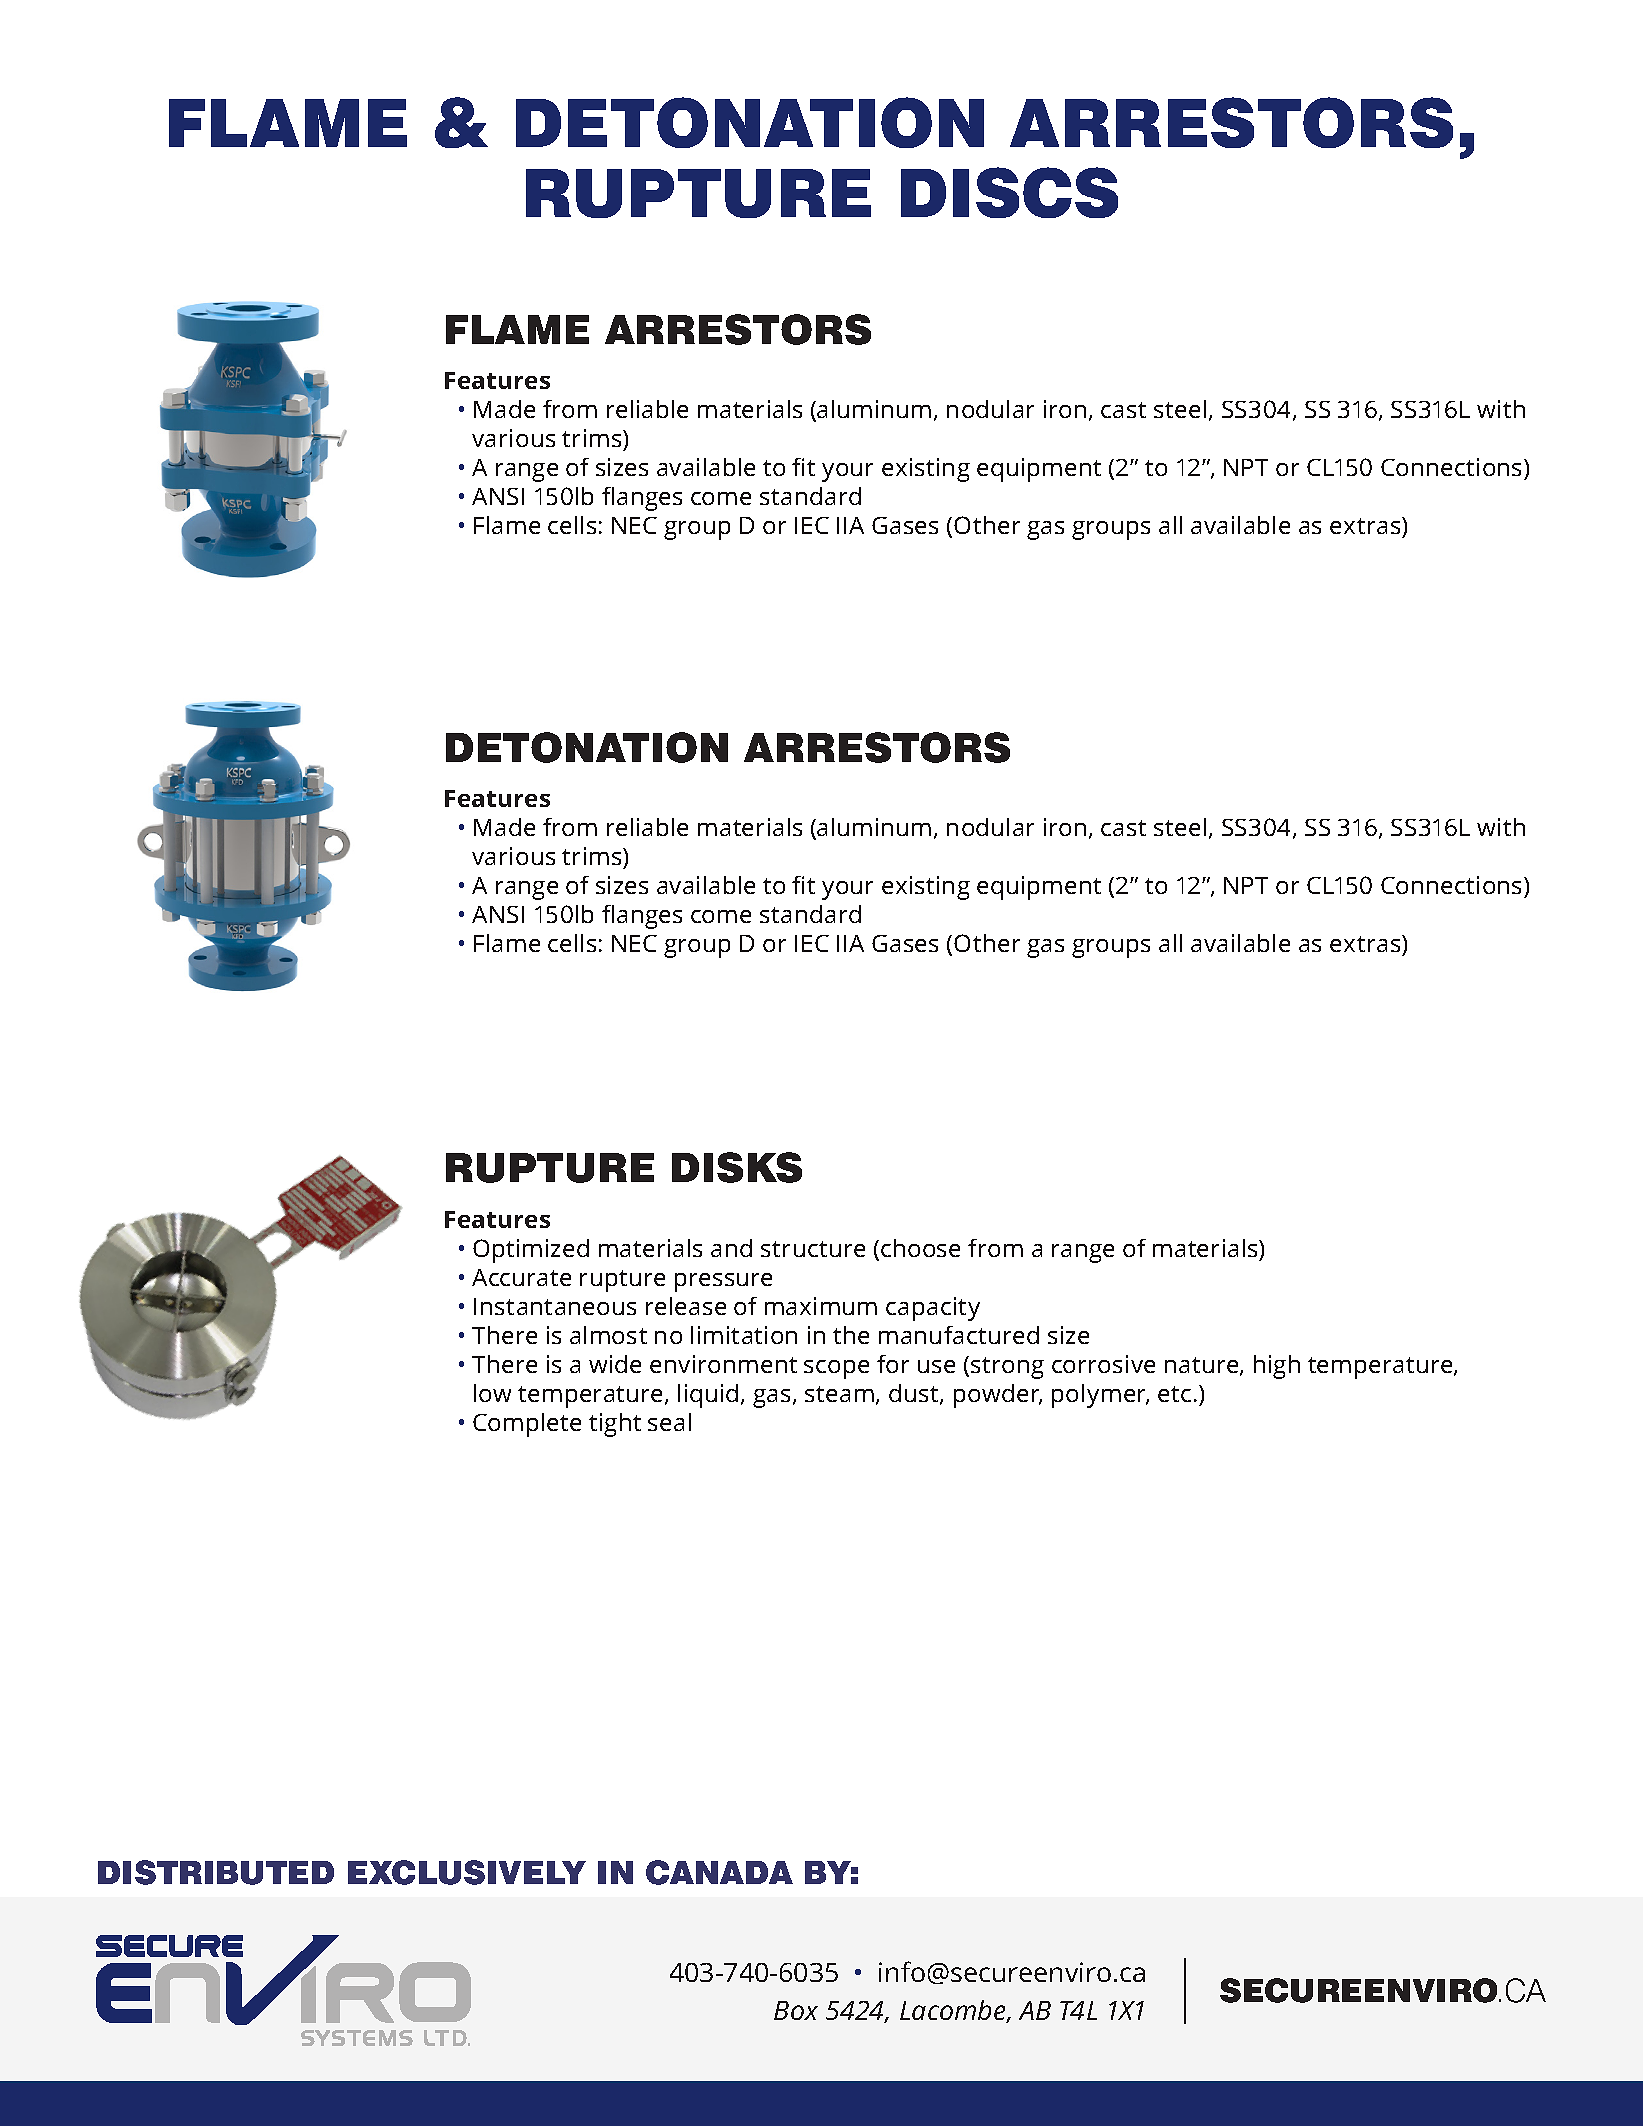  Describe the element at coordinates (1009, 192) in the screenshot. I see `DISCS` at that location.
